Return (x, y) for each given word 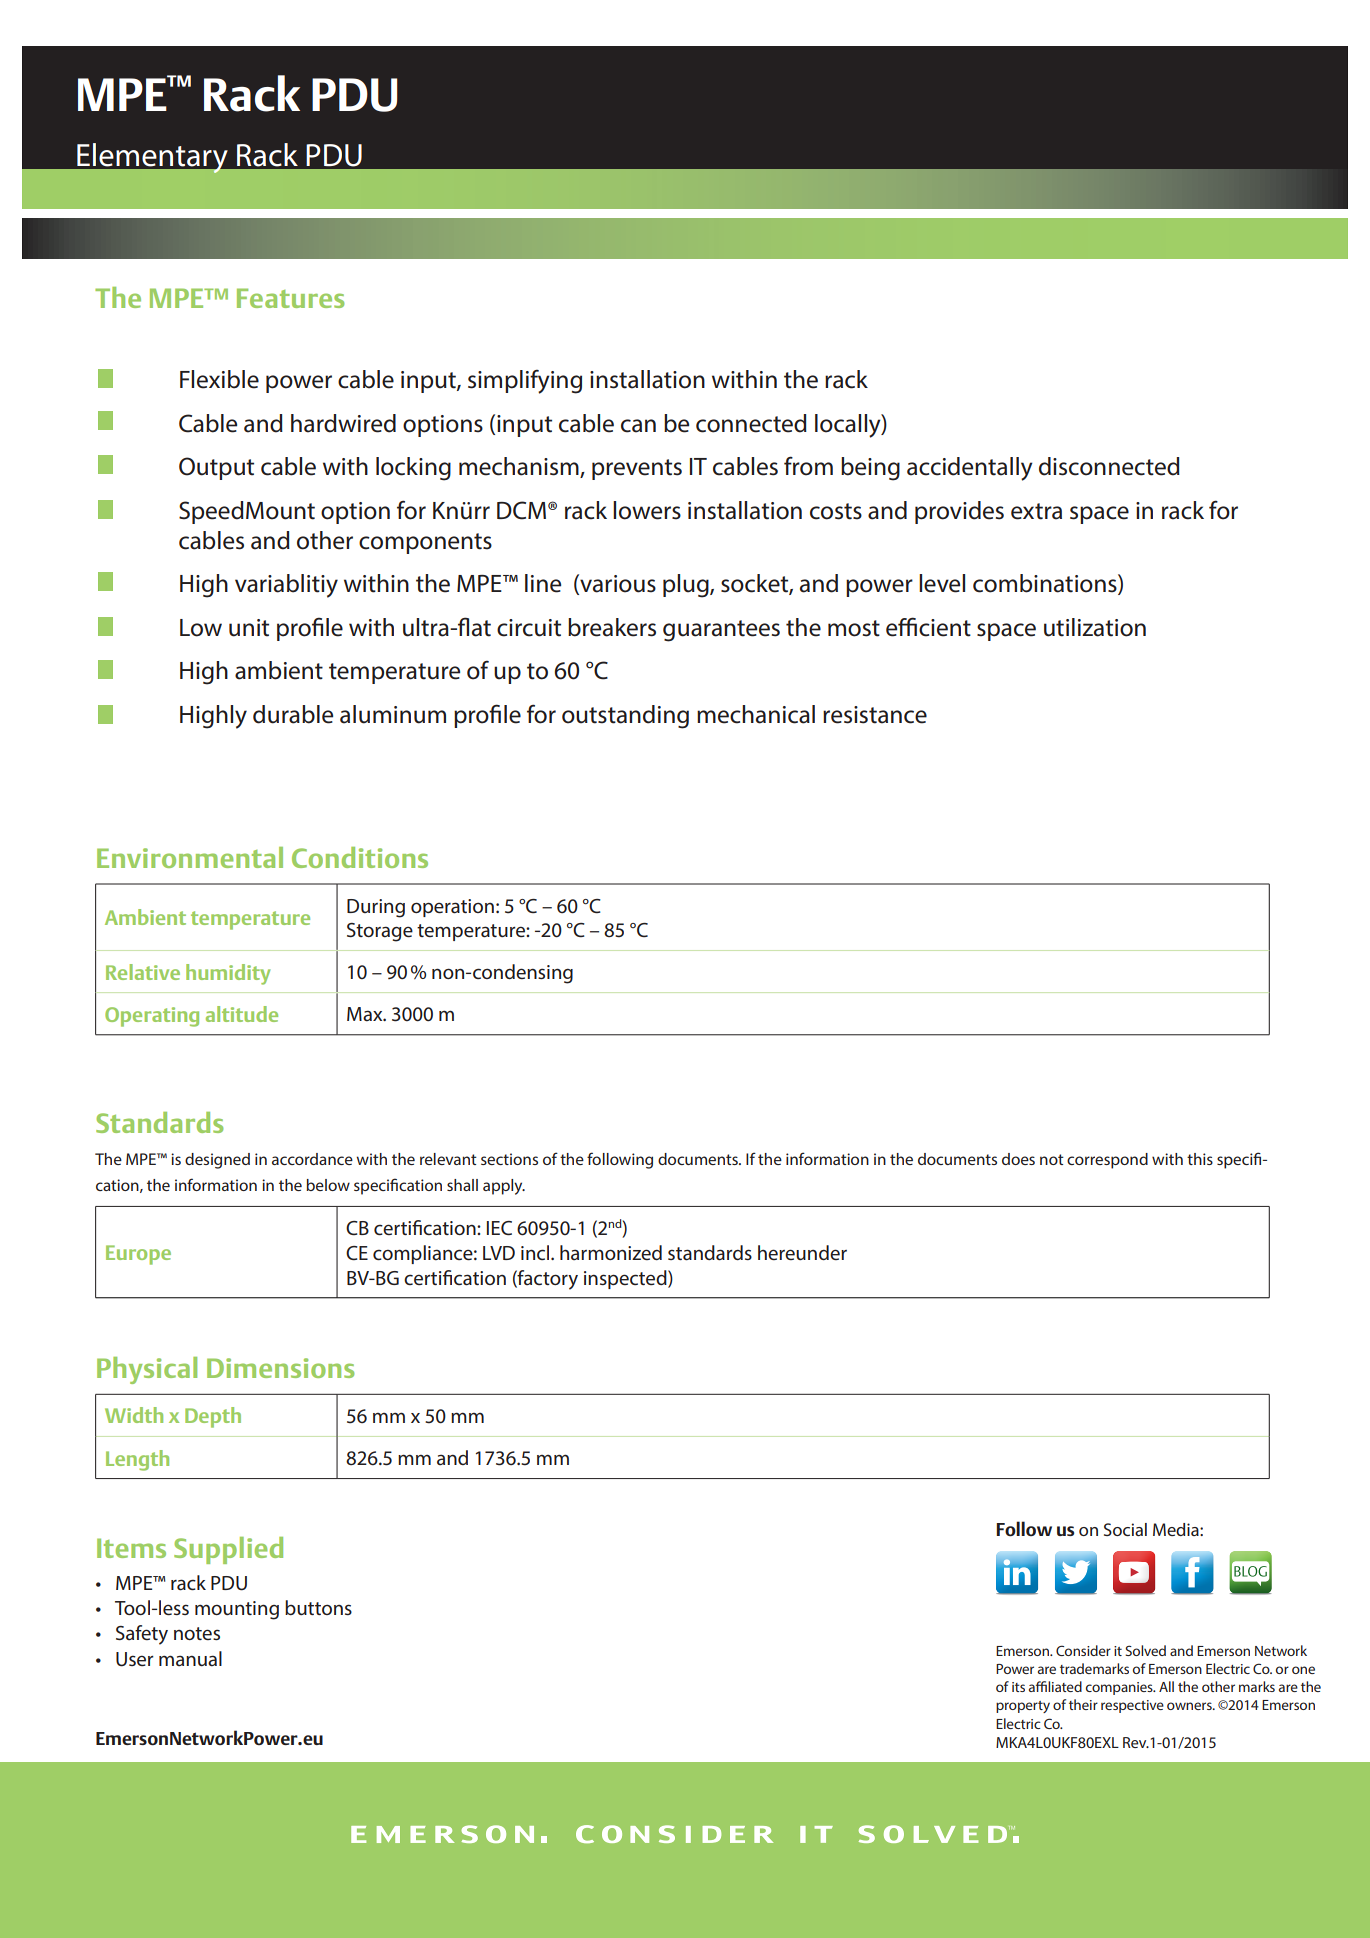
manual (190, 1659)
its (1018, 1687)
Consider (1083, 1650)
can (638, 426)
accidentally (970, 469)
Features (290, 298)
